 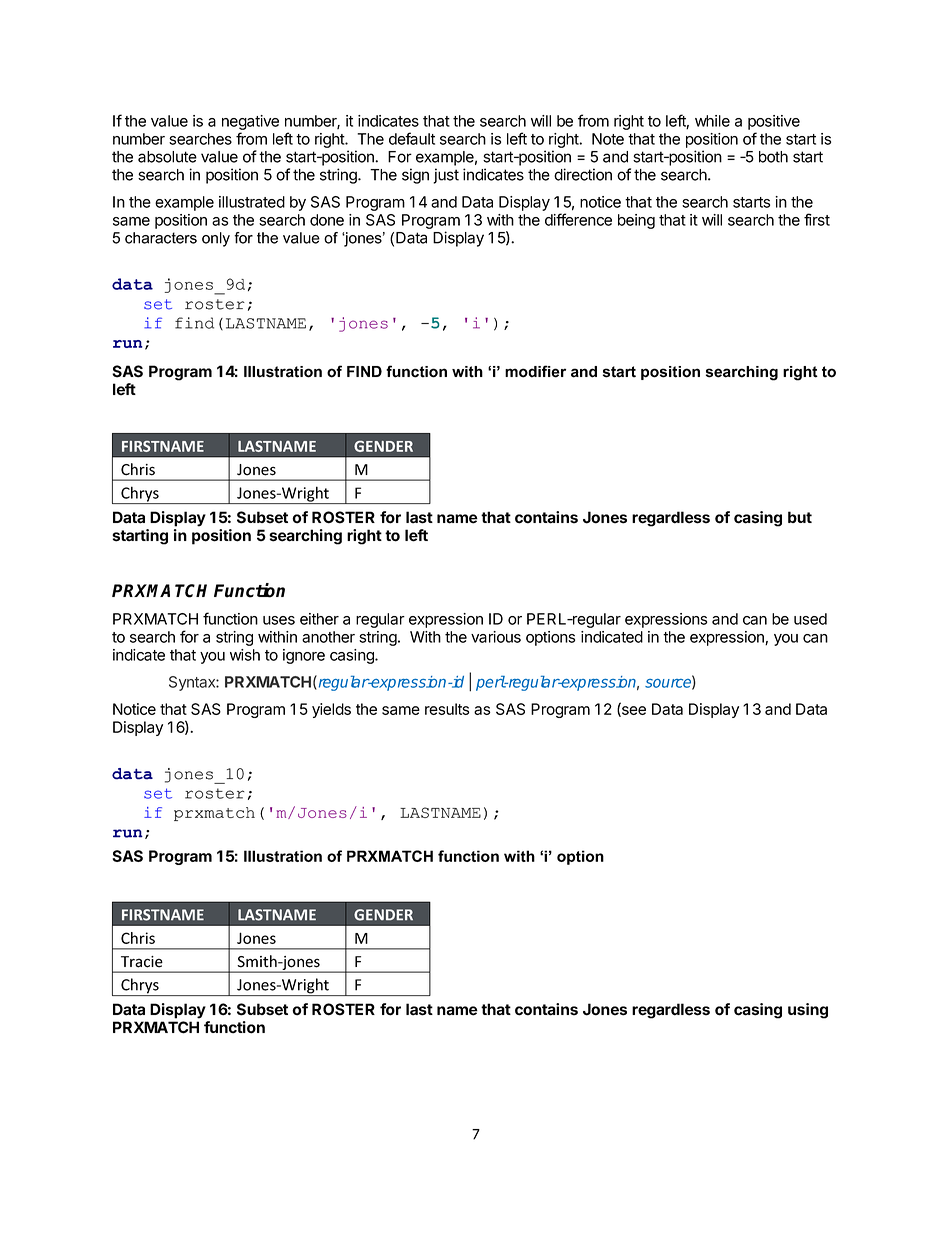 I want to click on yields, so click(x=331, y=710).
